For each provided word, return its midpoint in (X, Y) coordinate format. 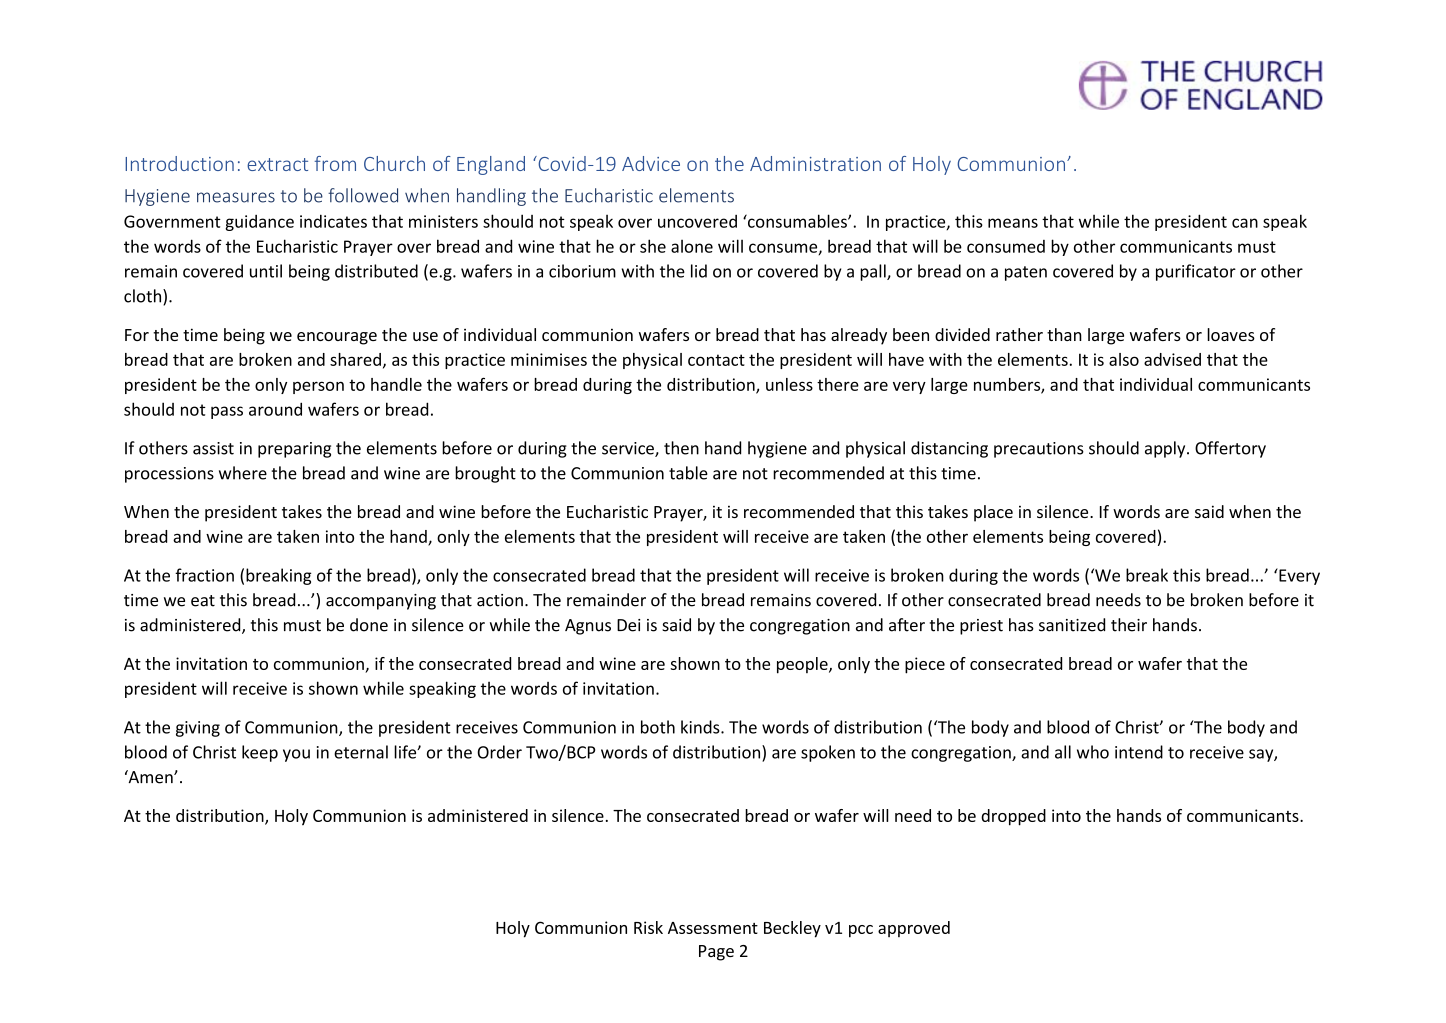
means (1013, 223)
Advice (651, 163)
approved (914, 929)
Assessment (713, 928)
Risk (648, 927)
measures (236, 197)
